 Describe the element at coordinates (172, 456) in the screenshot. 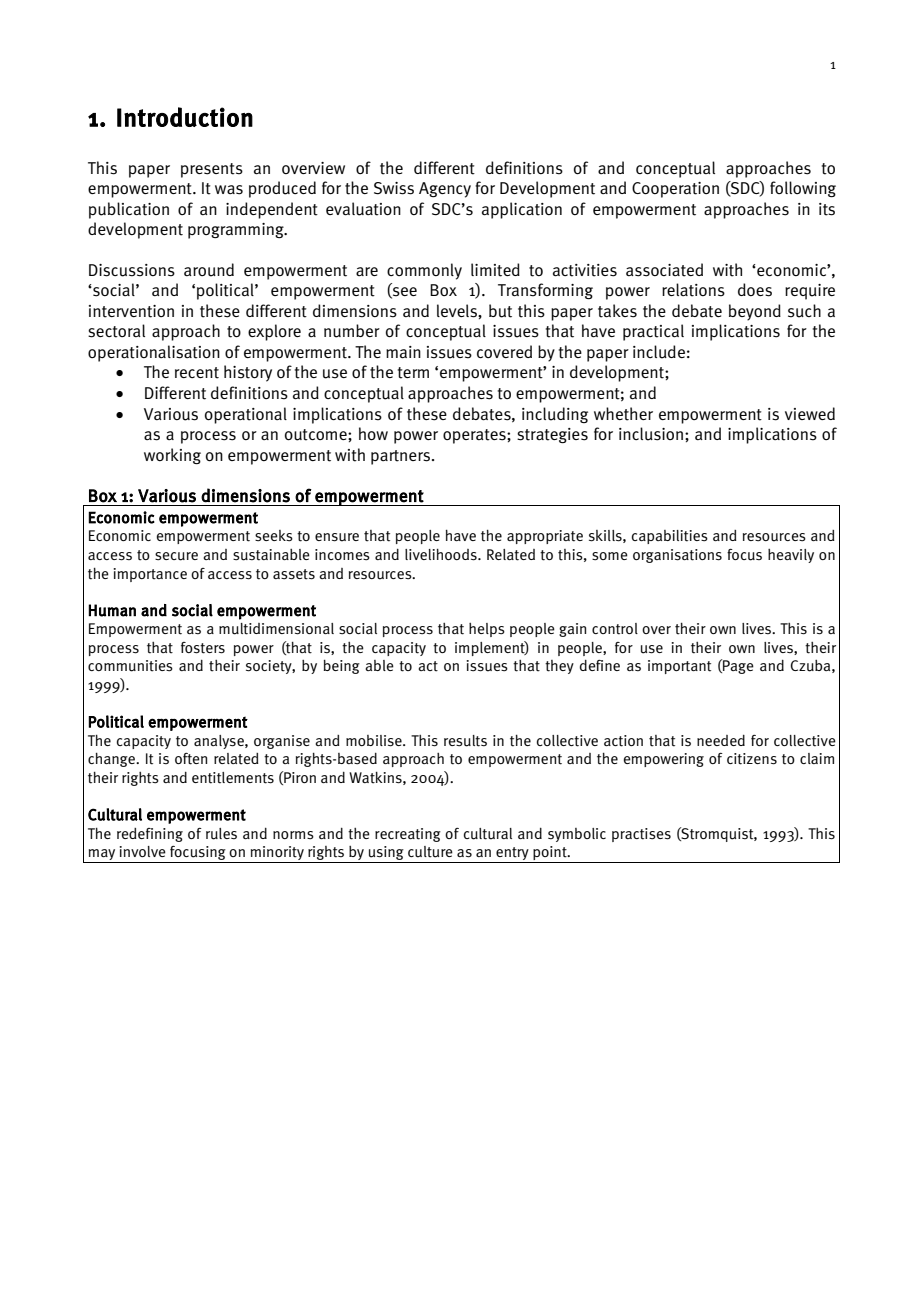

I see `working` at that location.
